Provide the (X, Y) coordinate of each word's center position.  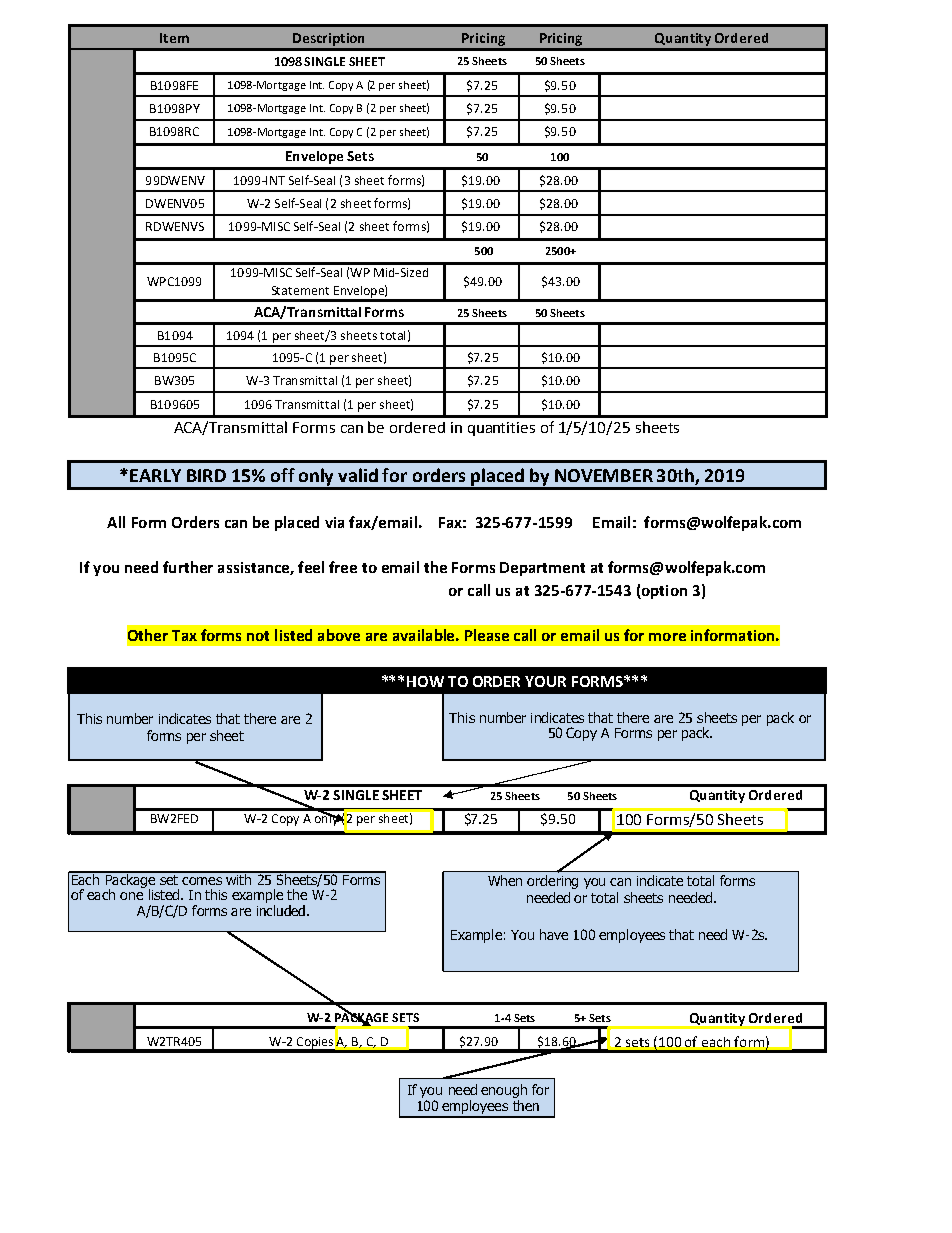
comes (202, 881)
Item (174, 38)
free (343, 567)
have (554, 934)
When (505, 880)
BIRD (206, 475)
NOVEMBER (604, 475)
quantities (501, 429)
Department (542, 569)
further (188, 567)
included (282, 909)
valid (358, 475)
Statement (300, 290)
